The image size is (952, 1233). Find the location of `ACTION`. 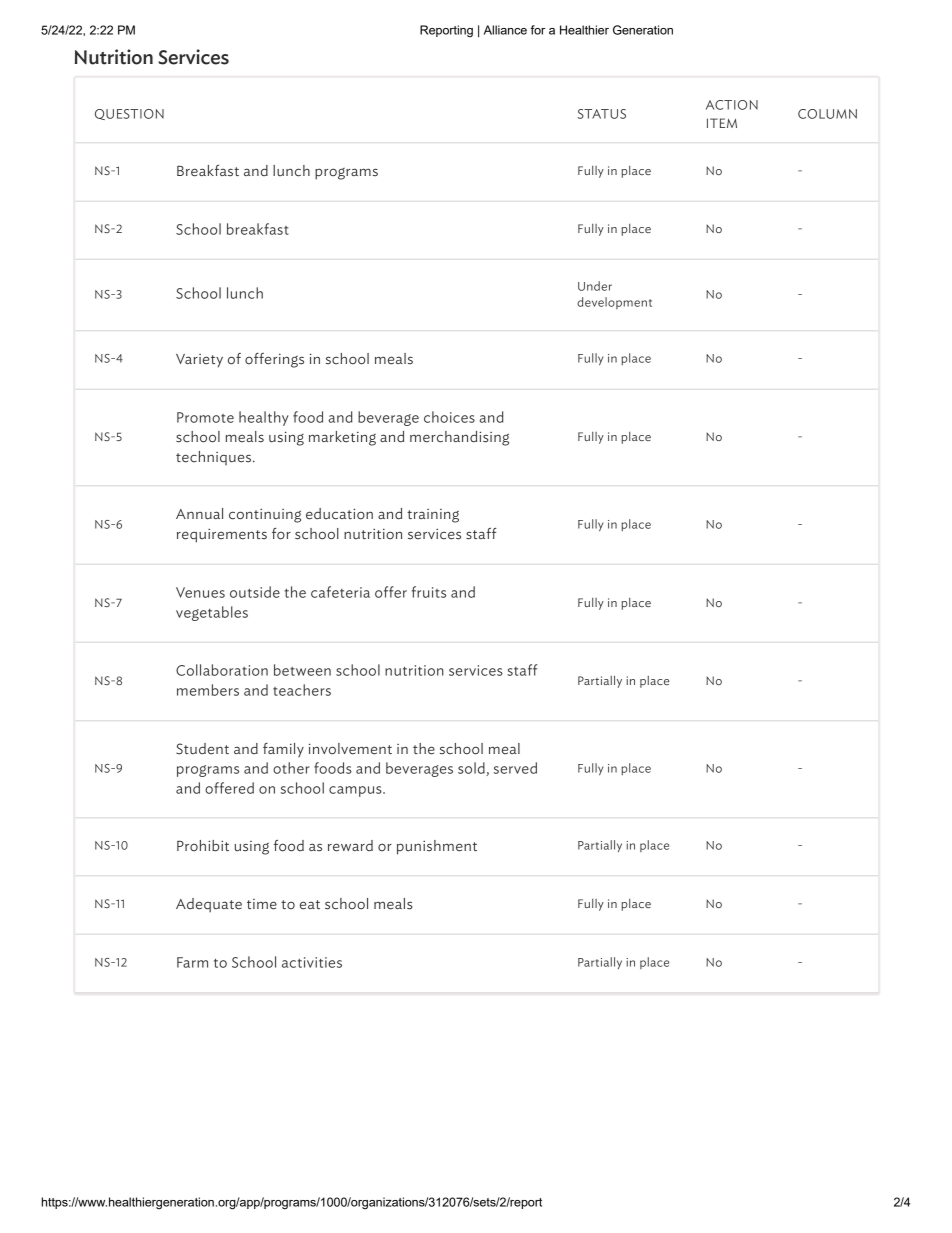

ACTION is located at coordinates (732, 105).
